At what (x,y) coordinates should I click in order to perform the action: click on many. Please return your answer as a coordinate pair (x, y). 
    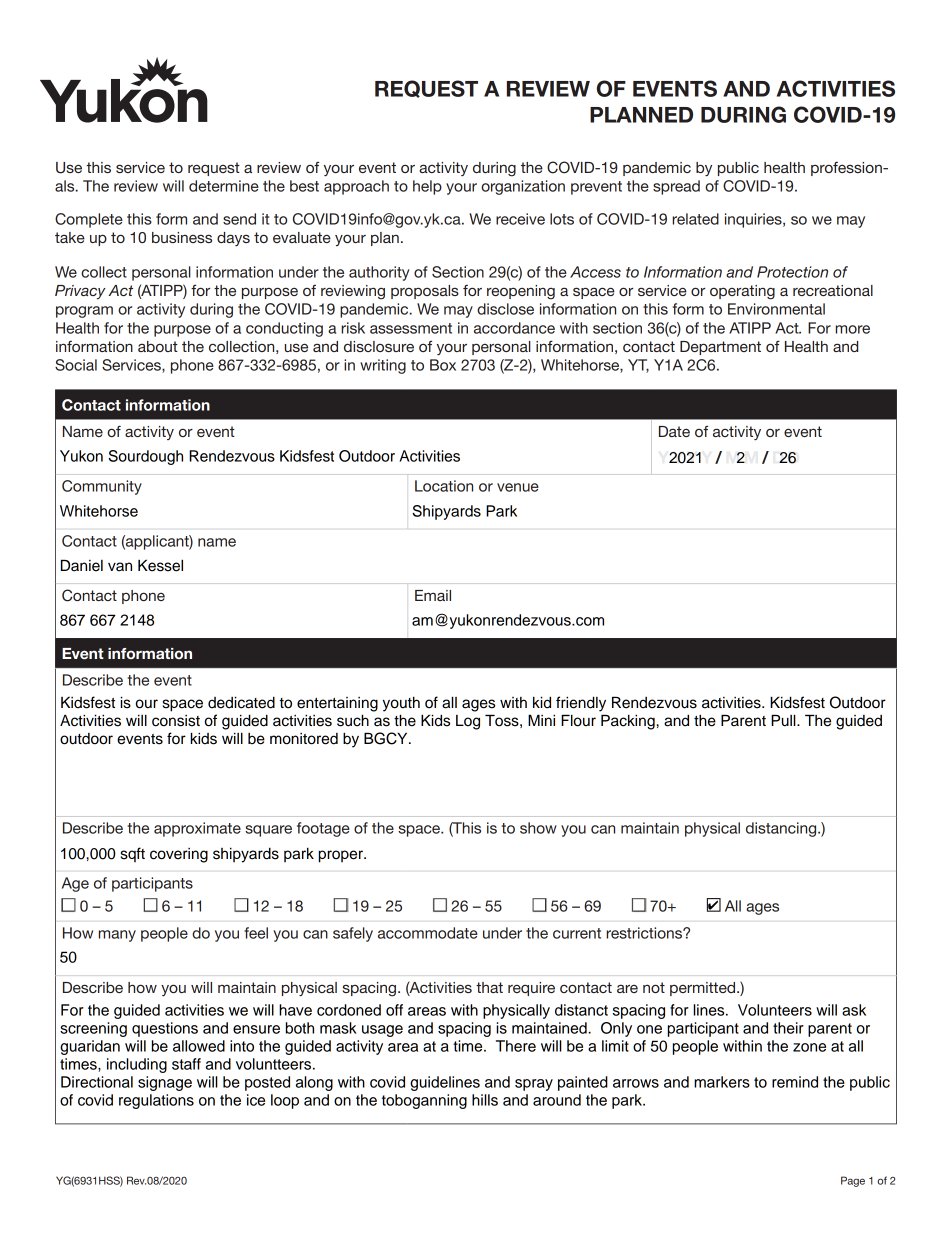
    Looking at the image, I should click on (117, 936).
